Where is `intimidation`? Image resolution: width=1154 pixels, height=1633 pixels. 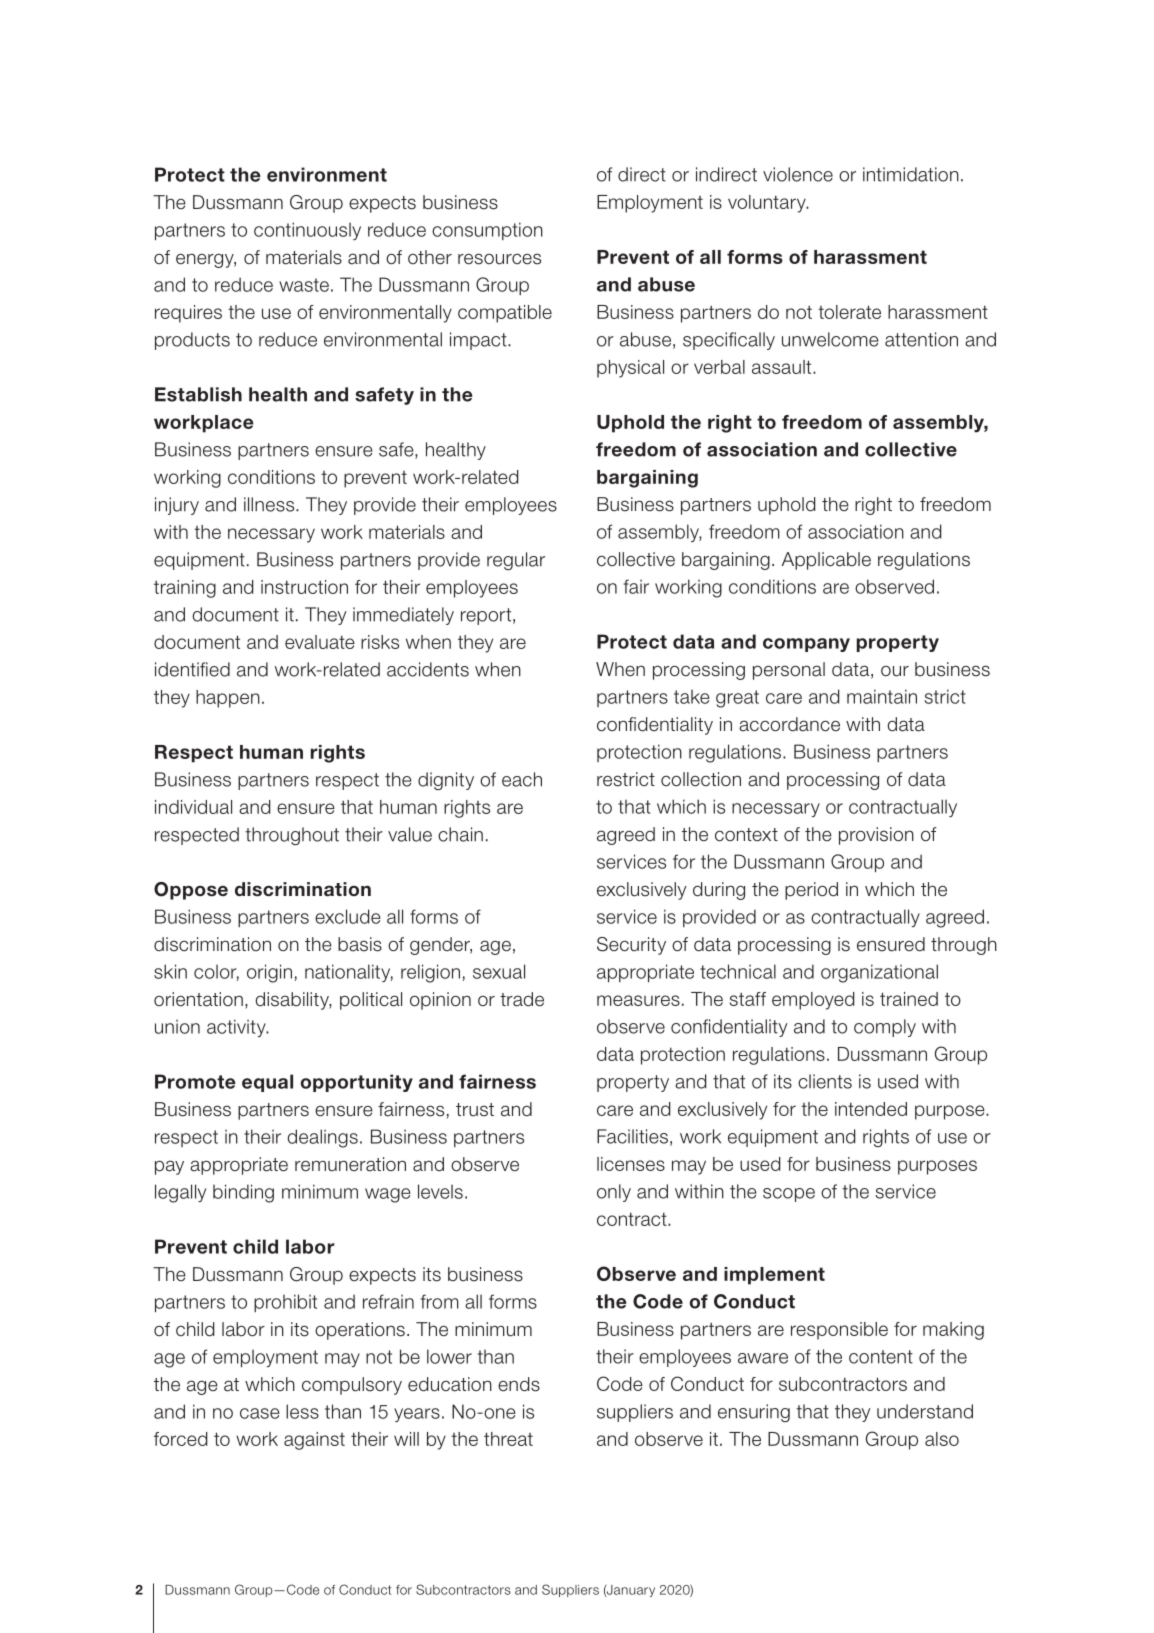
intimidation is located at coordinates (911, 174).
